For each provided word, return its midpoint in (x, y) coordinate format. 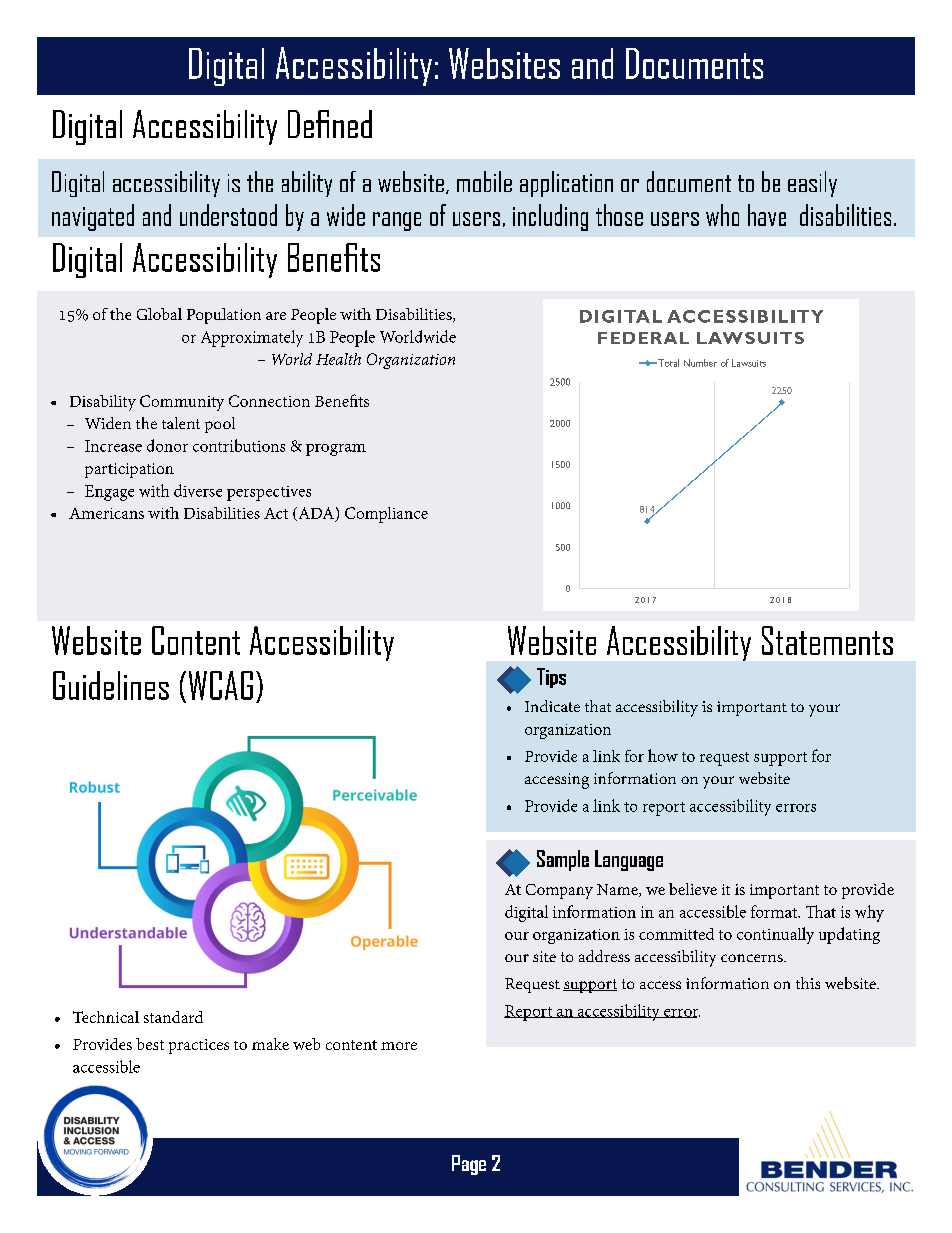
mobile (484, 181)
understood (228, 215)
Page (469, 1165)
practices (199, 1046)
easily (812, 184)
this (808, 983)
